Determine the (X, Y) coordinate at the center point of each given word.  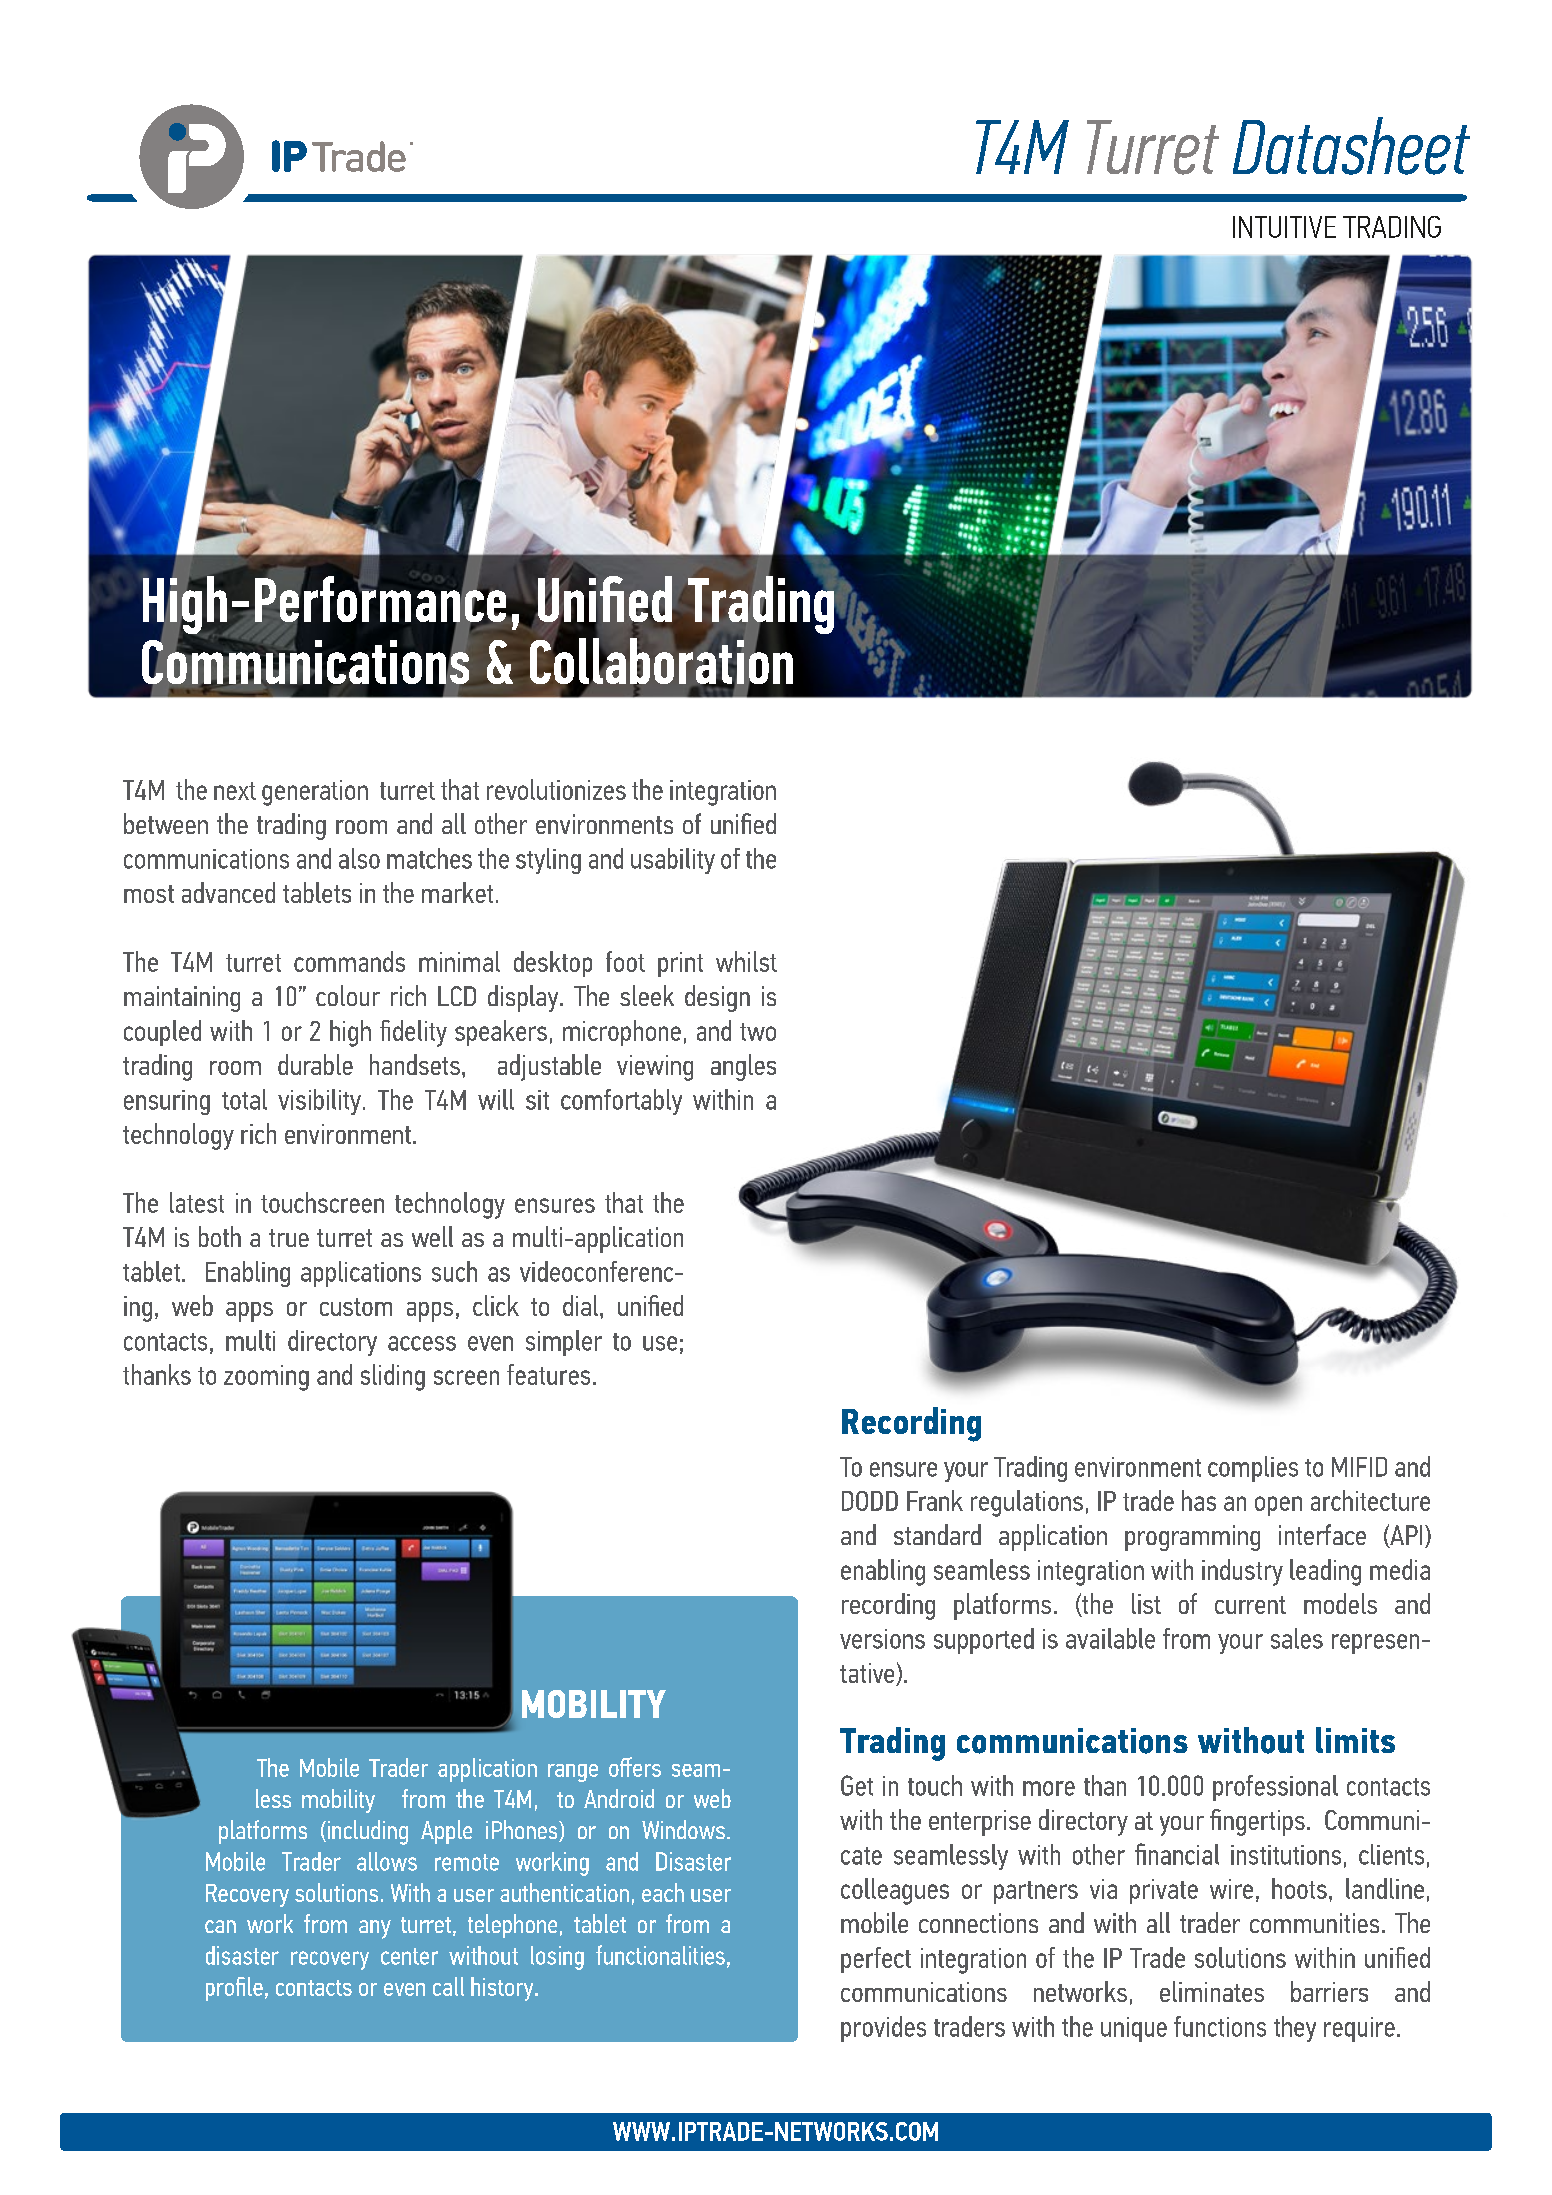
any (375, 1929)
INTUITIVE (1284, 227)
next (235, 791)
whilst (746, 961)
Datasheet (1351, 146)
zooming (266, 1378)
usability (673, 861)
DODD (870, 1501)
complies (1253, 1469)
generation (315, 793)
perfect (876, 1960)
